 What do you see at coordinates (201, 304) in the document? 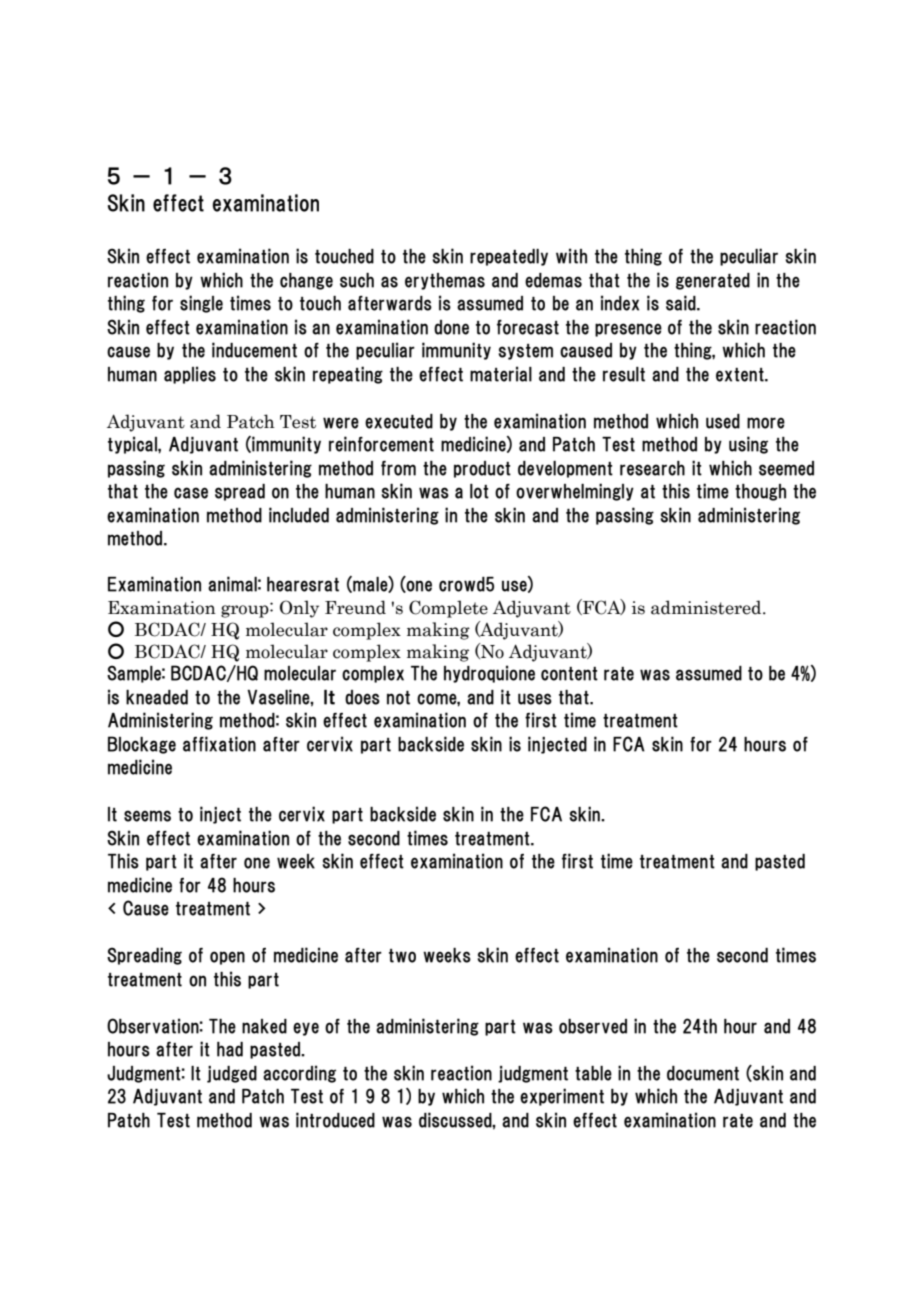
I see `single` at bounding box center [201, 304].
